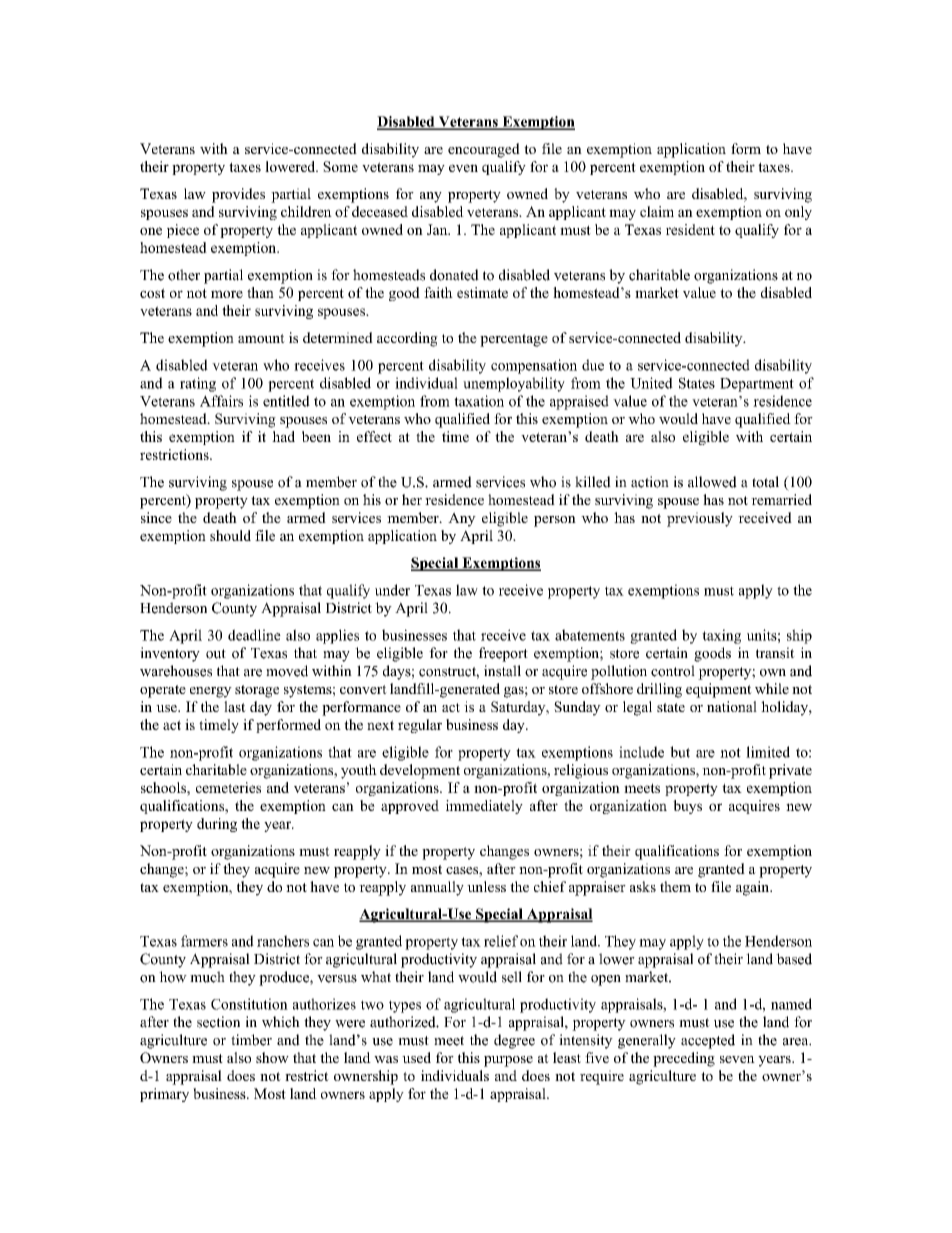 The width and height of the page is (952, 1233). What do you see at coordinates (238, 195) in the page?
I see `provides` at bounding box center [238, 195].
